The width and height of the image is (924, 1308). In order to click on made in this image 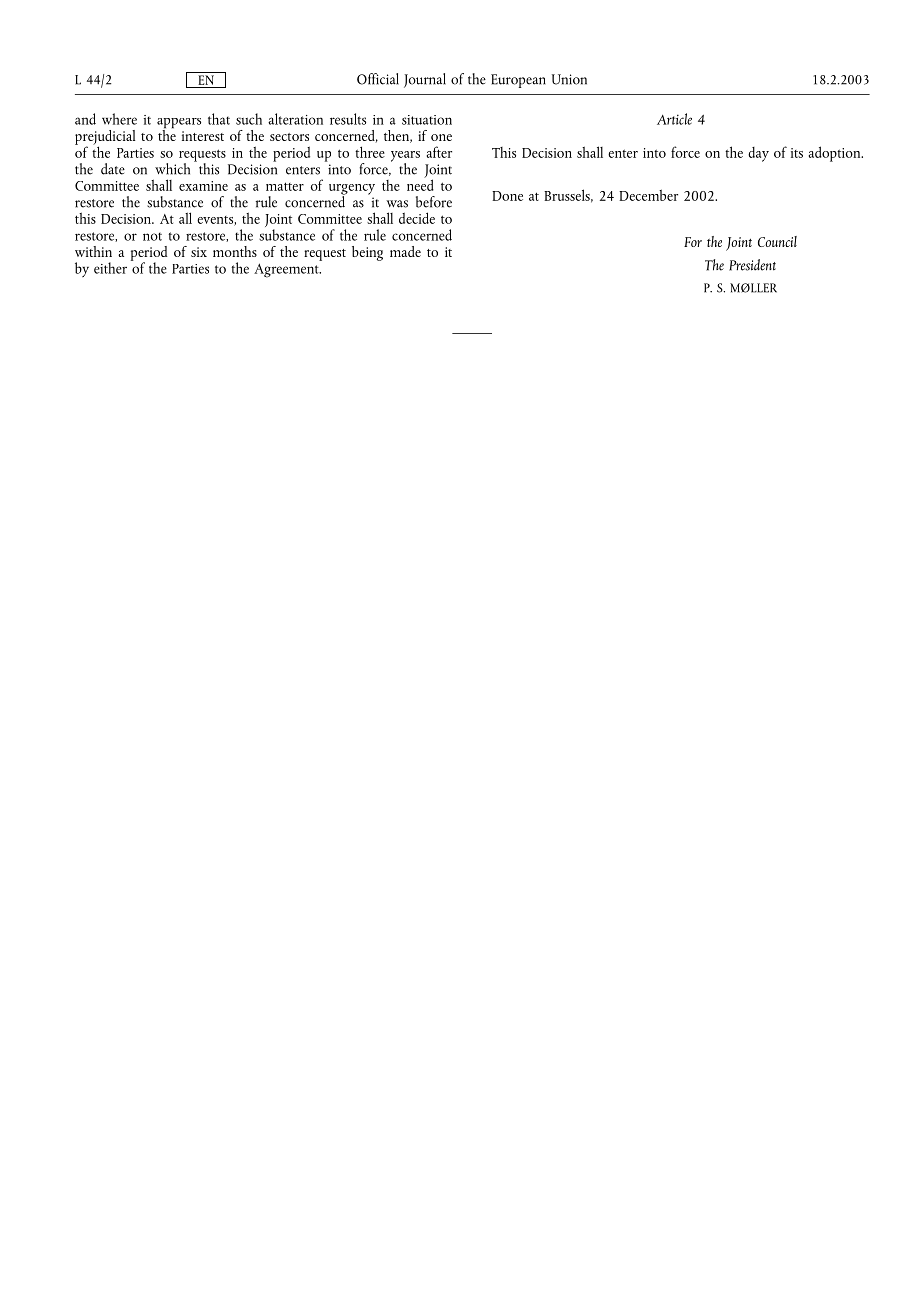, I will do `click(405, 251)`.
